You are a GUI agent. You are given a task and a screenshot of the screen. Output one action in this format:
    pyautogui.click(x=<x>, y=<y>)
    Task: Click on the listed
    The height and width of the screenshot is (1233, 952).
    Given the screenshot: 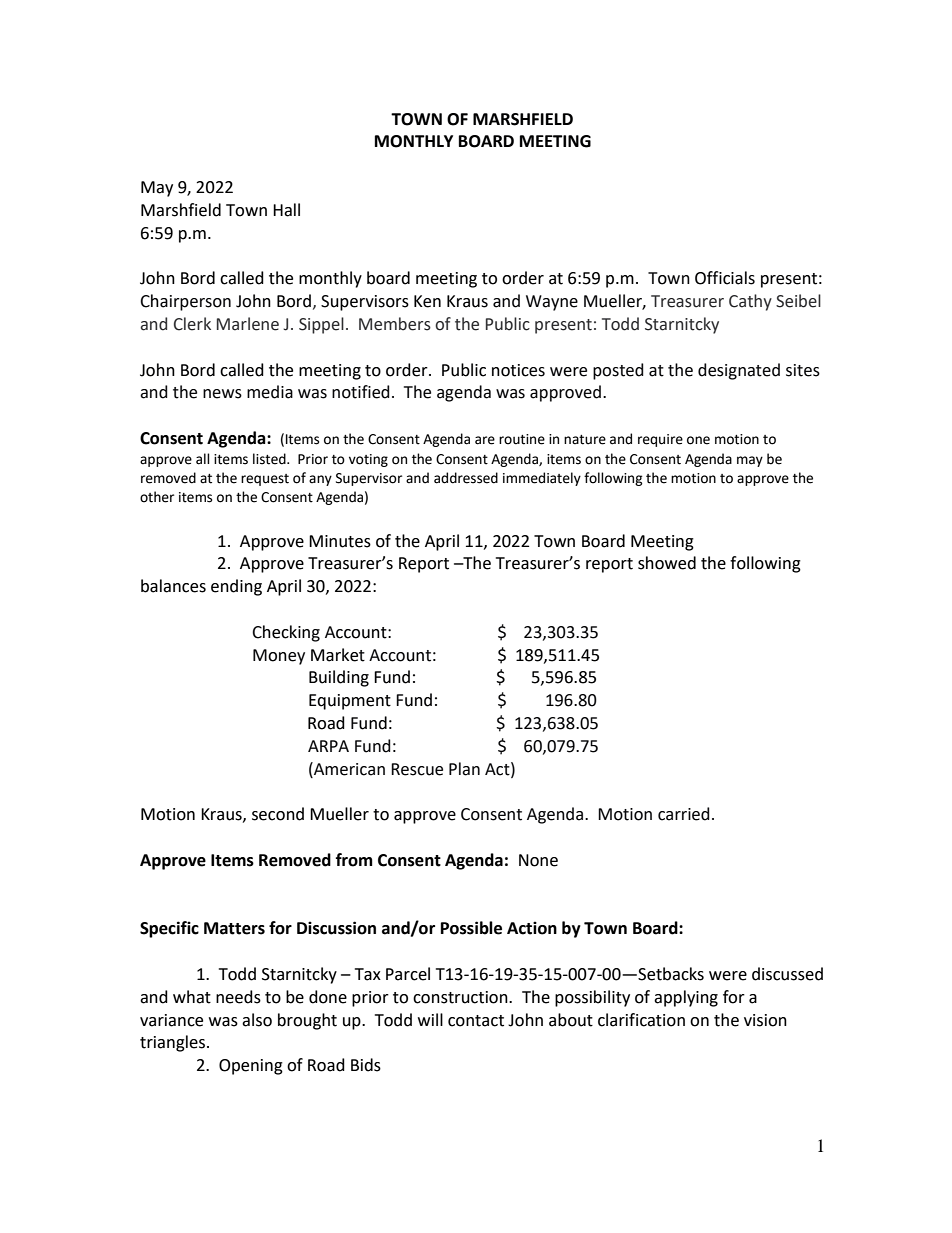 What is the action you would take?
    pyautogui.click(x=270, y=459)
